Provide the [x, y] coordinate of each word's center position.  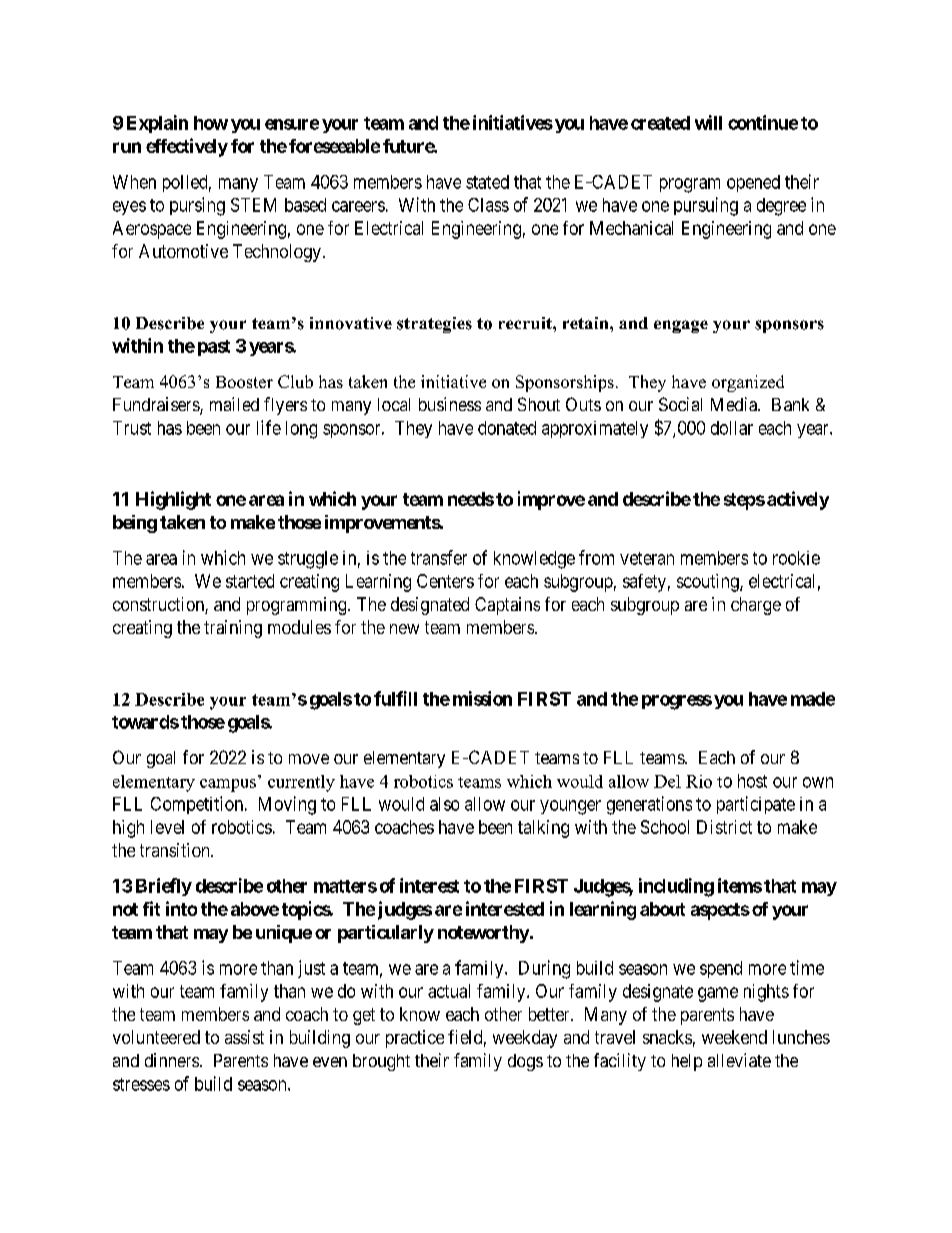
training [233, 629]
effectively [187, 147]
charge [756, 606]
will [708, 122]
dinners [172, 1060]
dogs [525, 1062]
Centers [445, 581]
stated [487, 182]
